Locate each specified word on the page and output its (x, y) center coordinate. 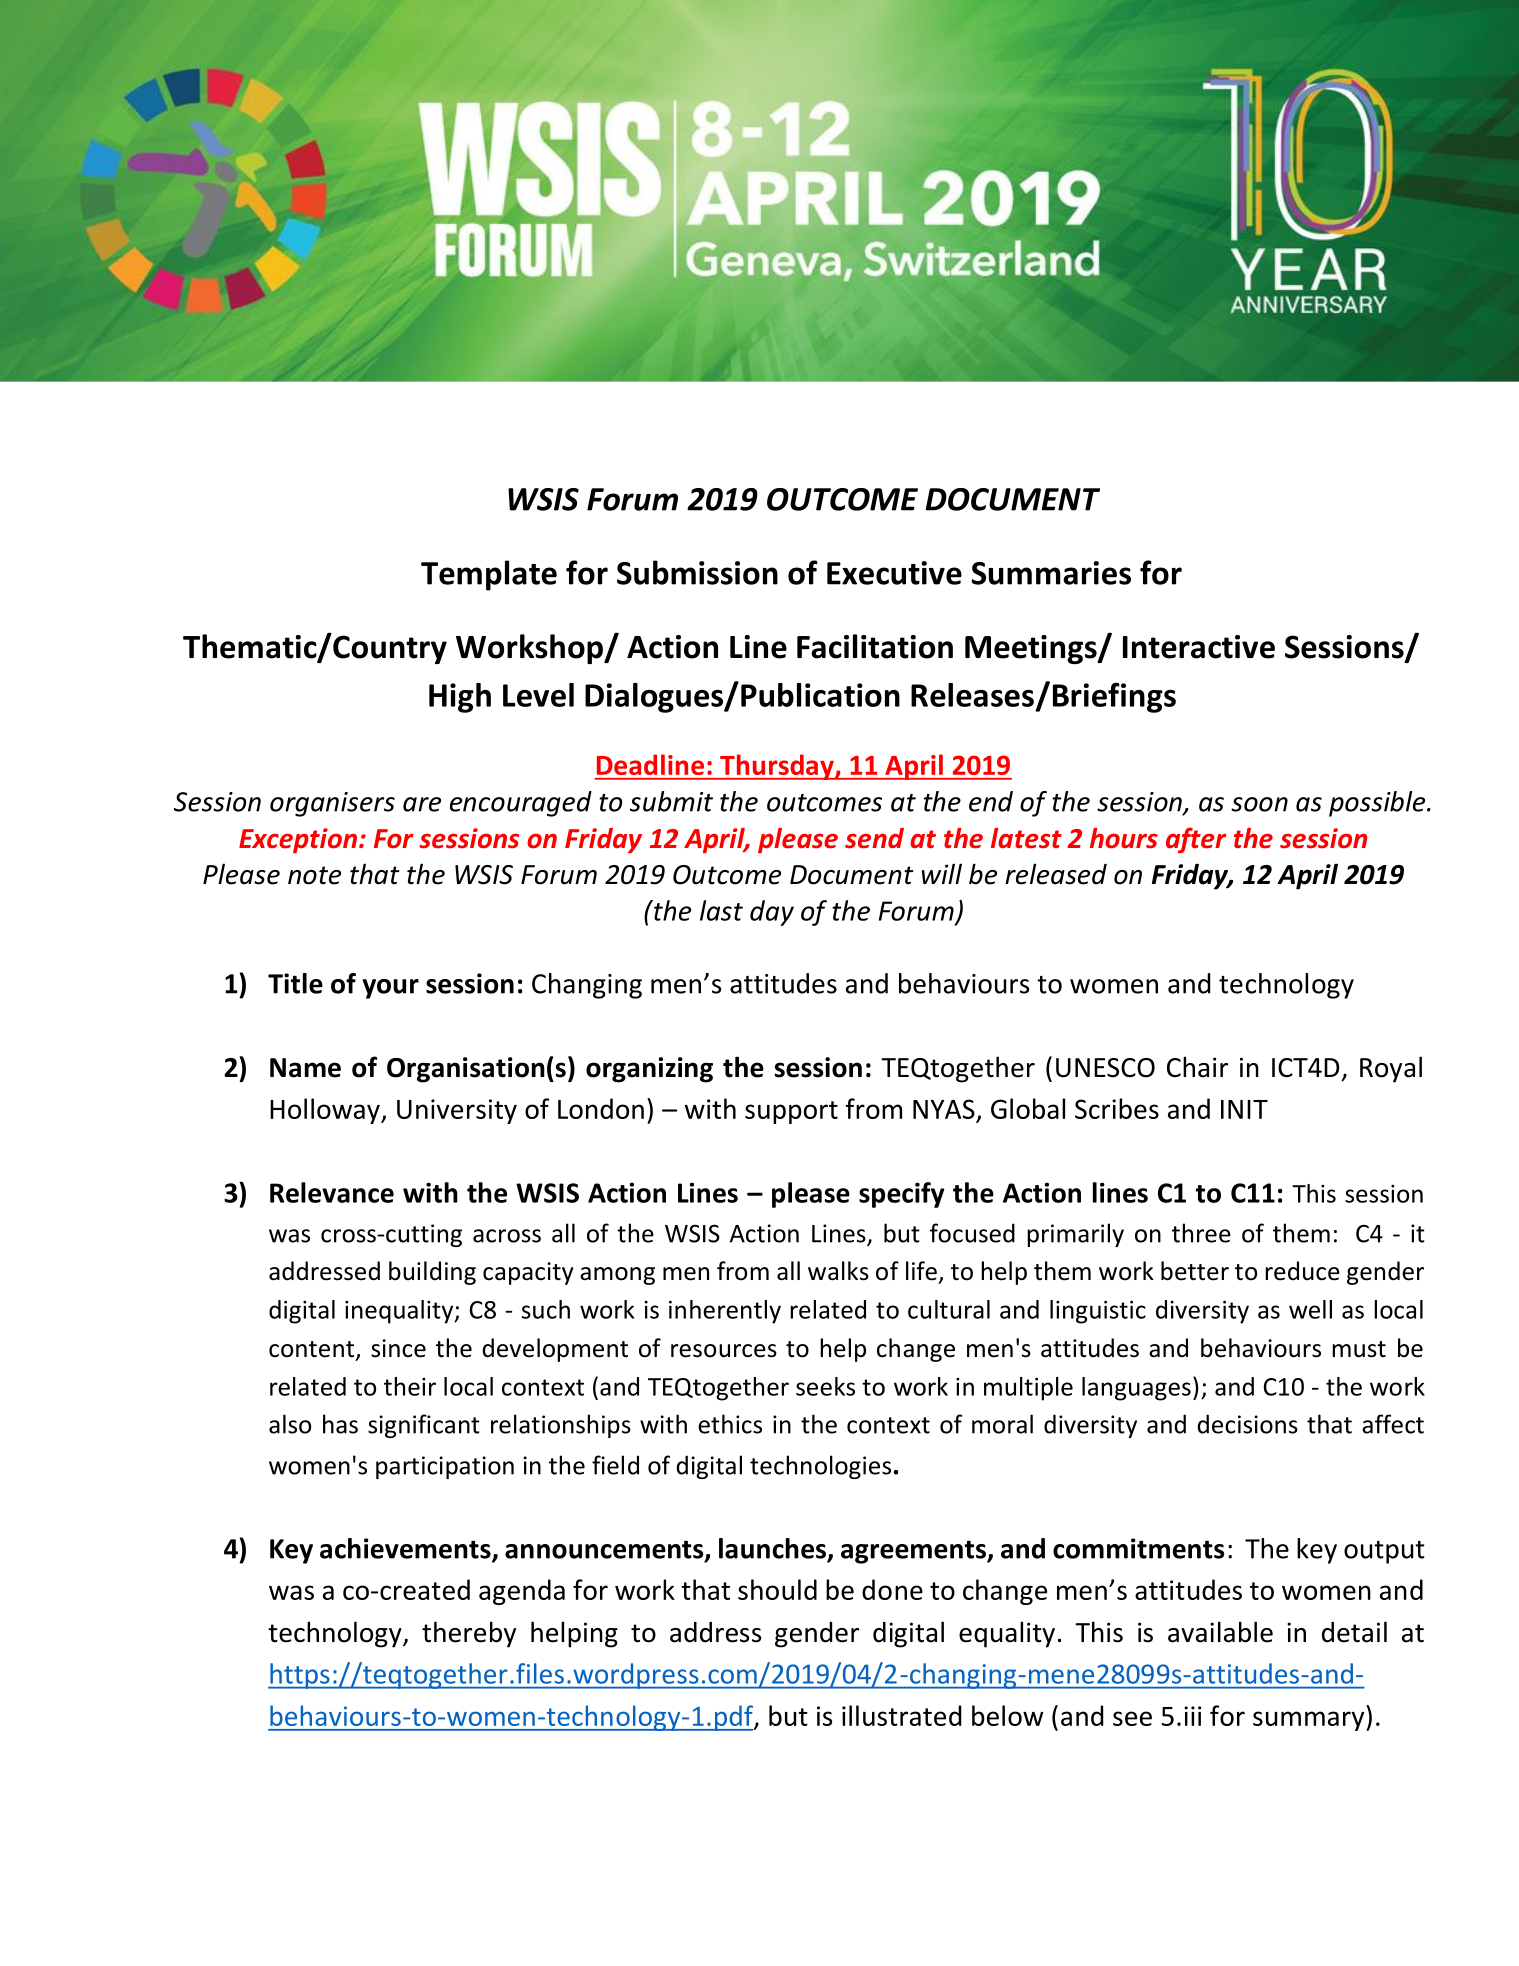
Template (489, 575)
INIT (1244, 1109)
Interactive (1199, 647)
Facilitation (875, 646)
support (791, 1112)
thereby (469, 1634)
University (457, 1111)
